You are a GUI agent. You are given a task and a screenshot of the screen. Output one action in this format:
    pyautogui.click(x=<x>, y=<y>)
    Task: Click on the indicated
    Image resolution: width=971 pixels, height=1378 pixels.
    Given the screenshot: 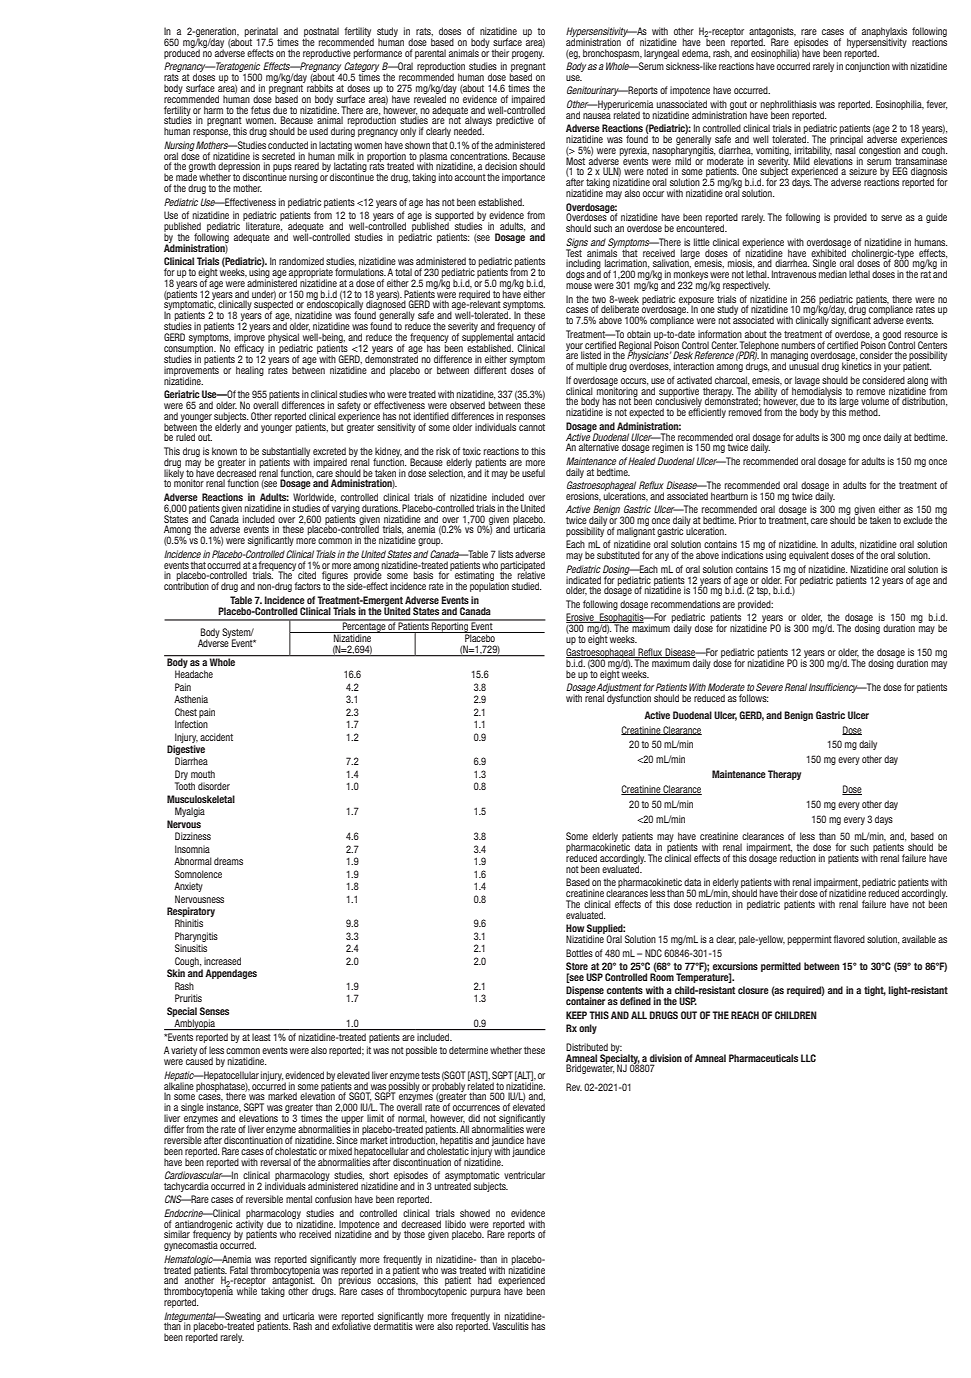 What is the action you would take?
    pyautogui.click(x=583, y=580)
